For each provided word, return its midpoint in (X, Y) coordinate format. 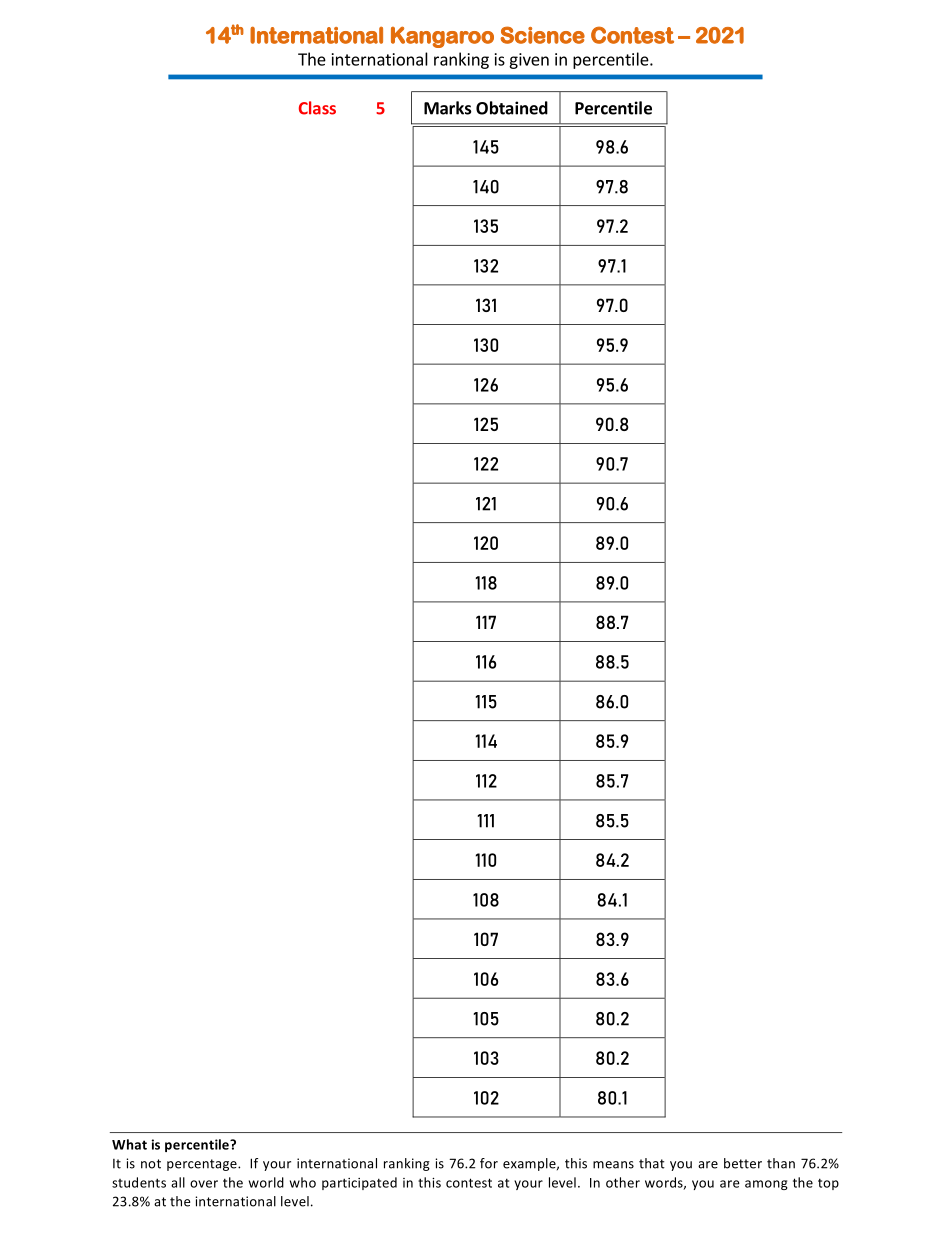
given (529, 61)
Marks (448, 108)
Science (542, 35)
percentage (203, 1165)
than (781, 1163)
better (743, 1163)
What (129, 1144)
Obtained (512, 108)
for (489, 1163)
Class (317, 108)
